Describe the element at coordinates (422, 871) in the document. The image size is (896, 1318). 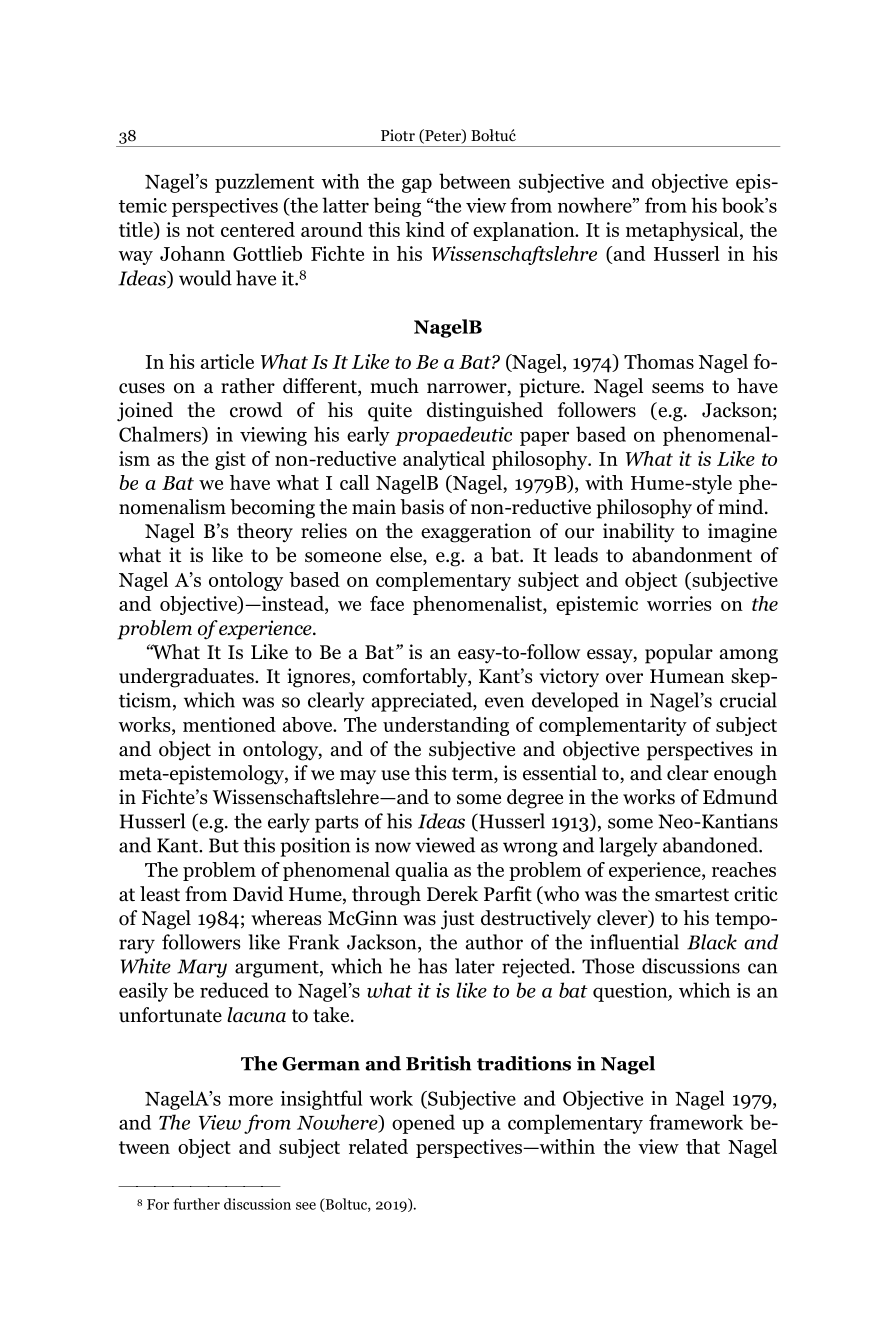
I see `qualia` at that location.
